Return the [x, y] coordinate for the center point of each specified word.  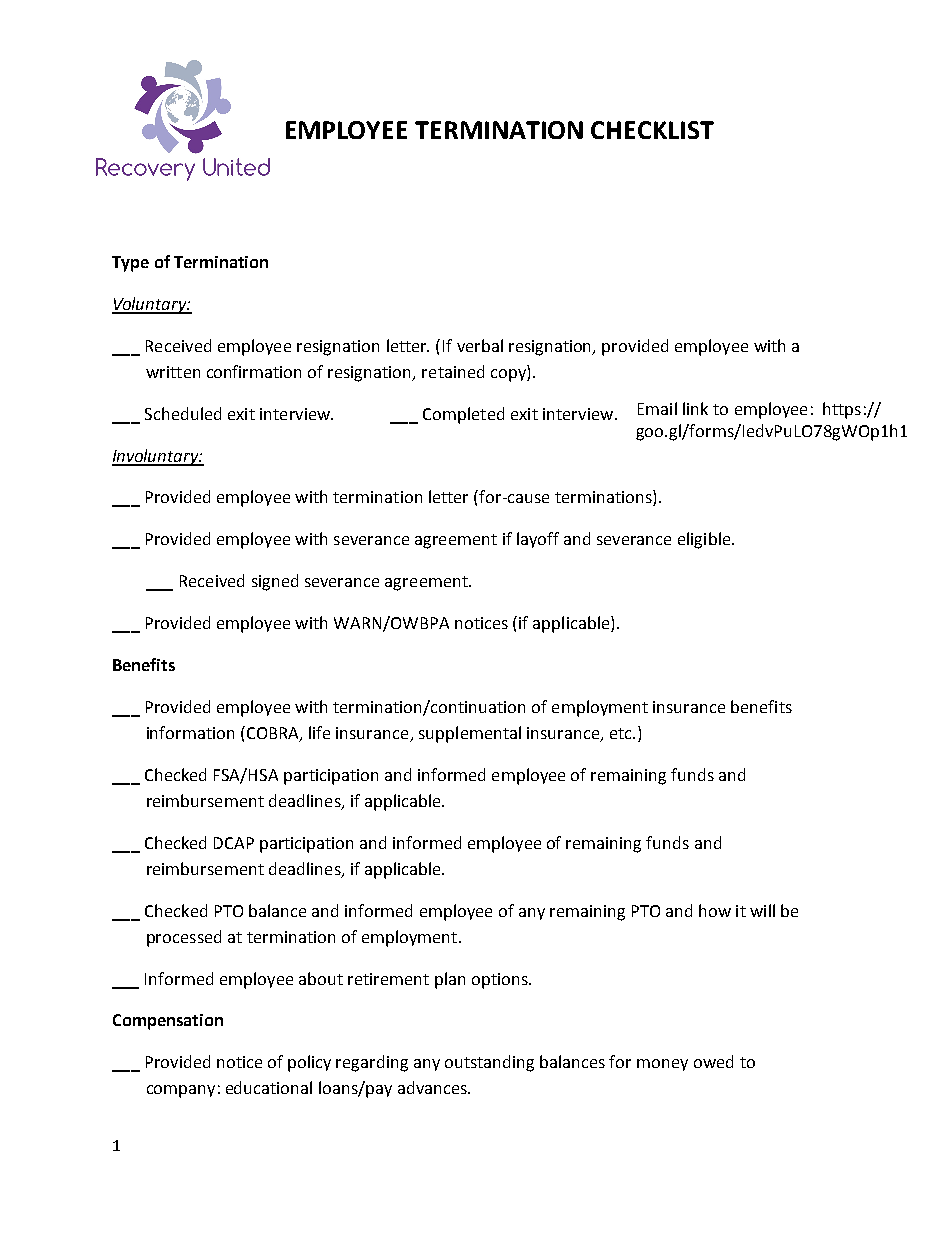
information [190, 732]
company [181, 1091]
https [842, 410]
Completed [463, 415]
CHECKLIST [652, 130]
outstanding [489, 1063]
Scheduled [183, 413]
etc [622, 733]
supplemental [470, 734]
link [695, 408]
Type [130, 264]
